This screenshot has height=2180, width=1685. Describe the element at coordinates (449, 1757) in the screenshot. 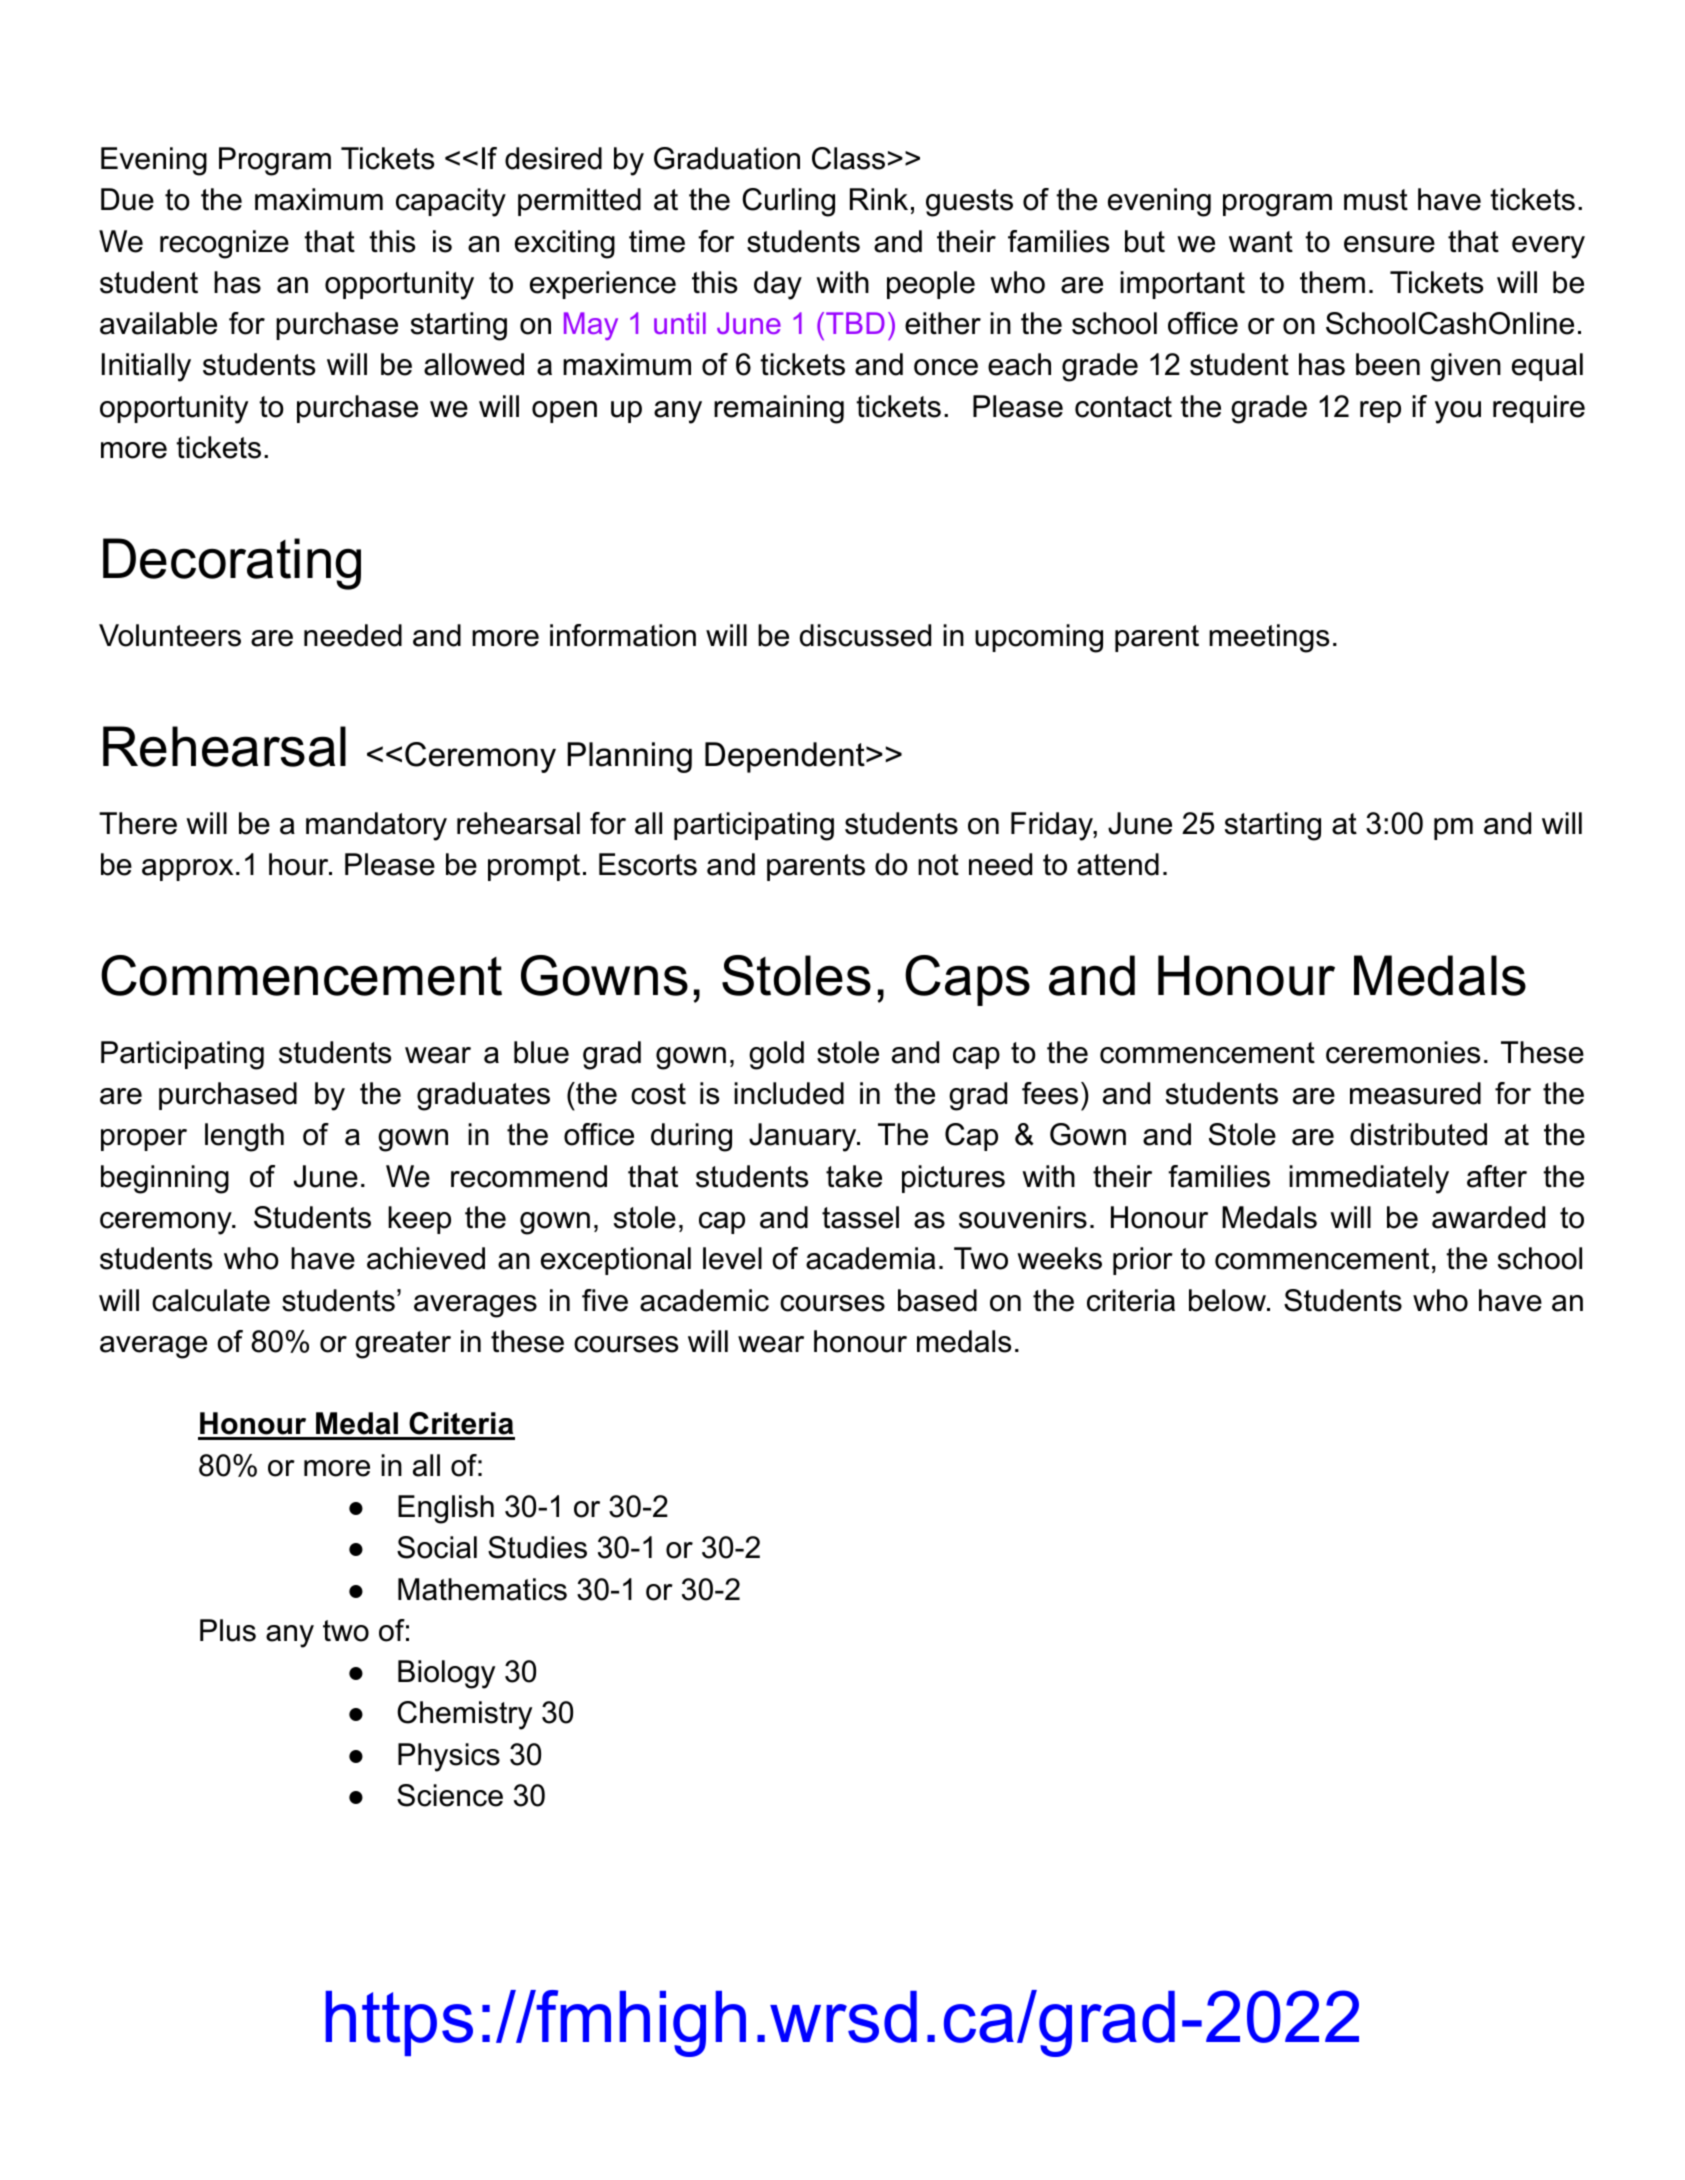

I see `Physics` at that location.
